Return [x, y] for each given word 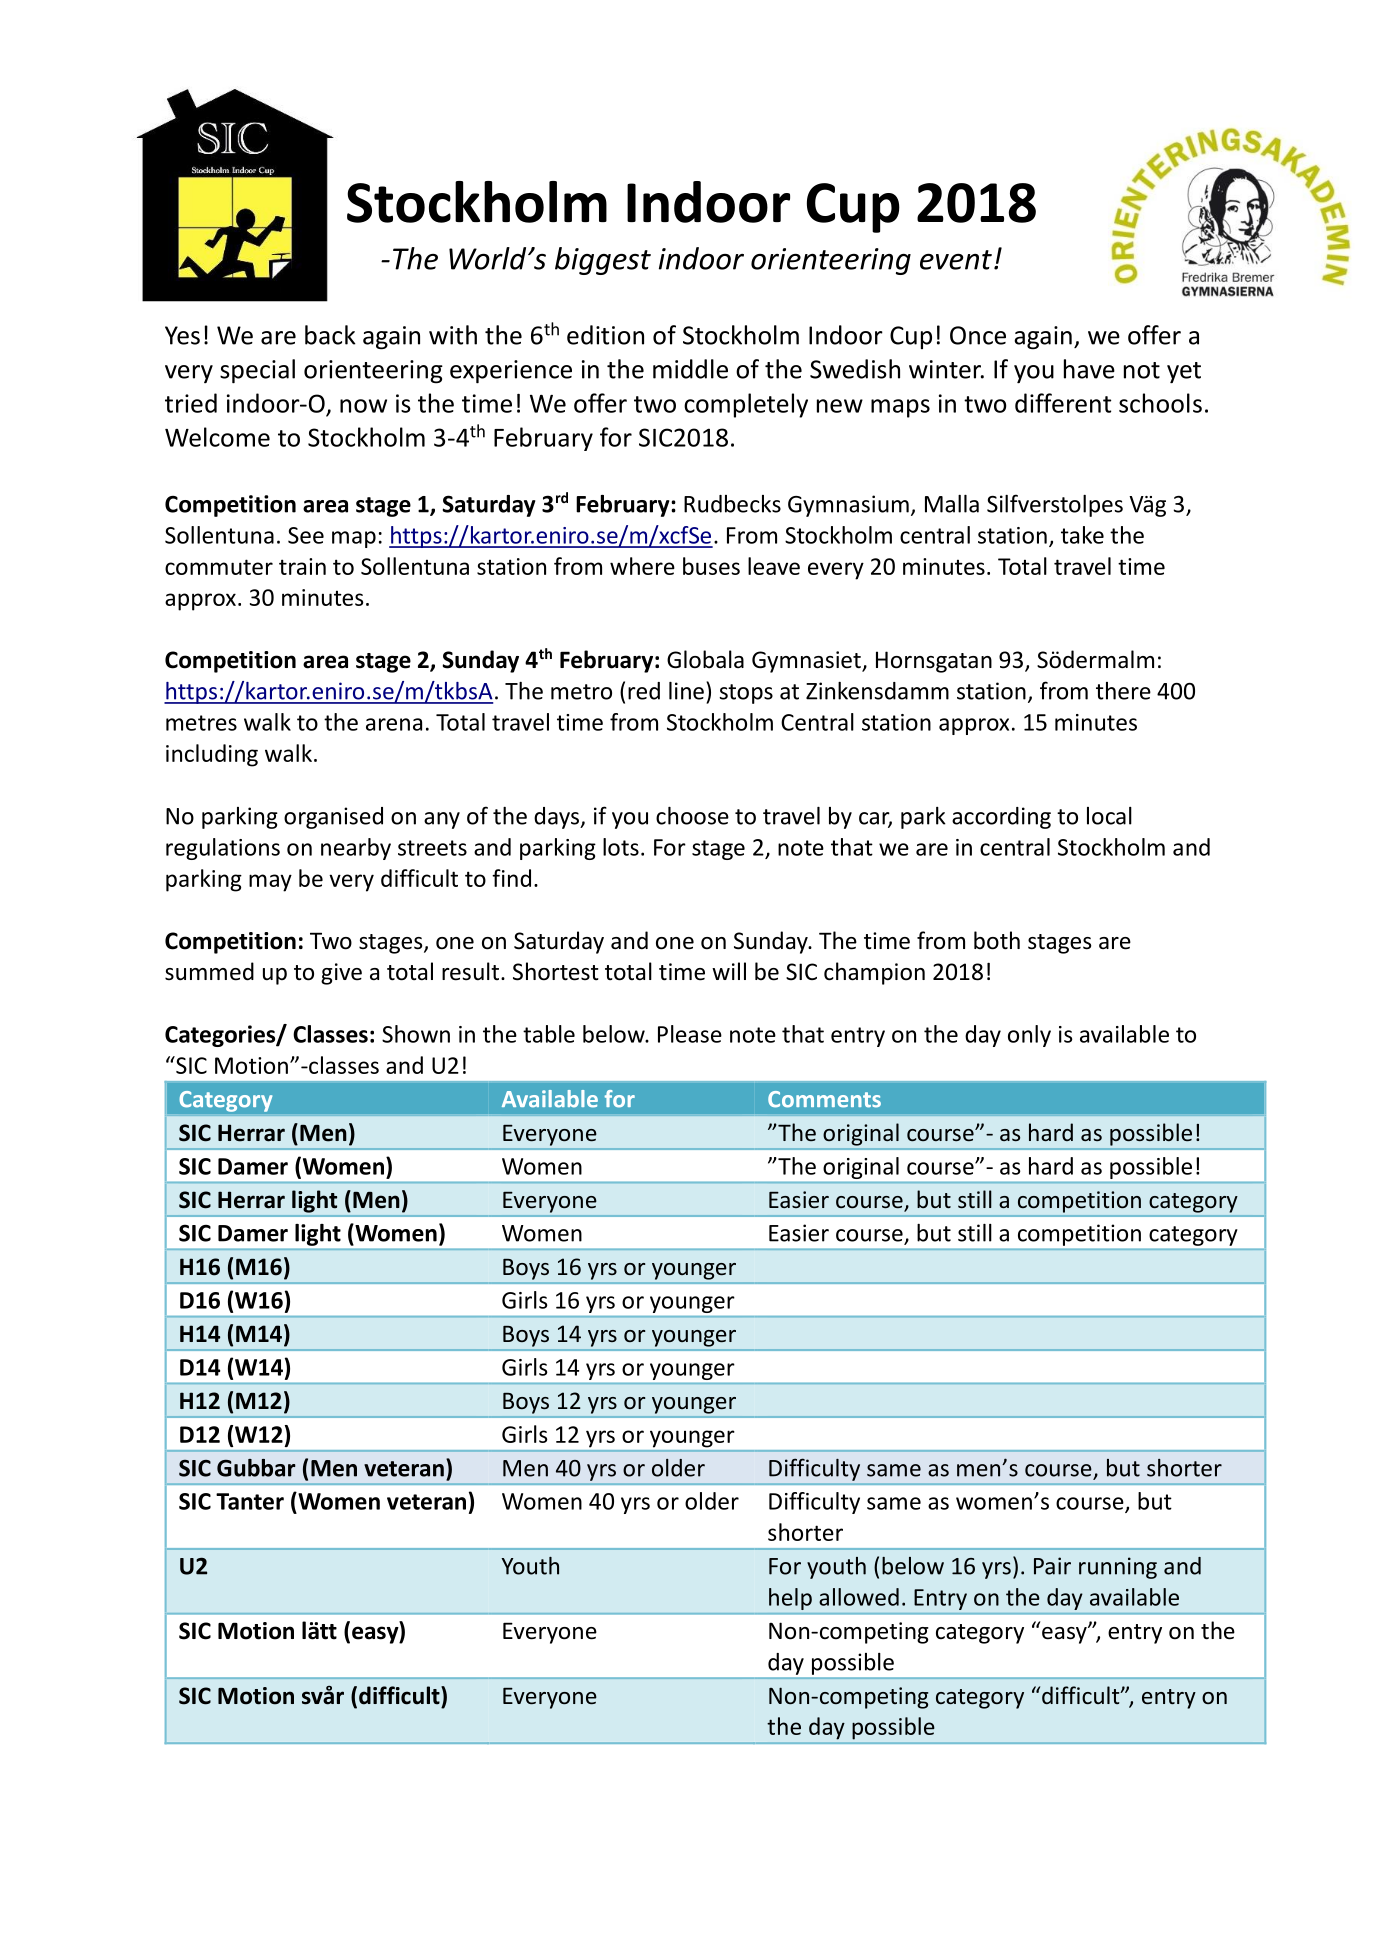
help [790, 1599]
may [270, 883]
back [330, 335]
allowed [859, 1597]
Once [978, 335]
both [997, 940]
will [729, 971]
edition [605, 335]
